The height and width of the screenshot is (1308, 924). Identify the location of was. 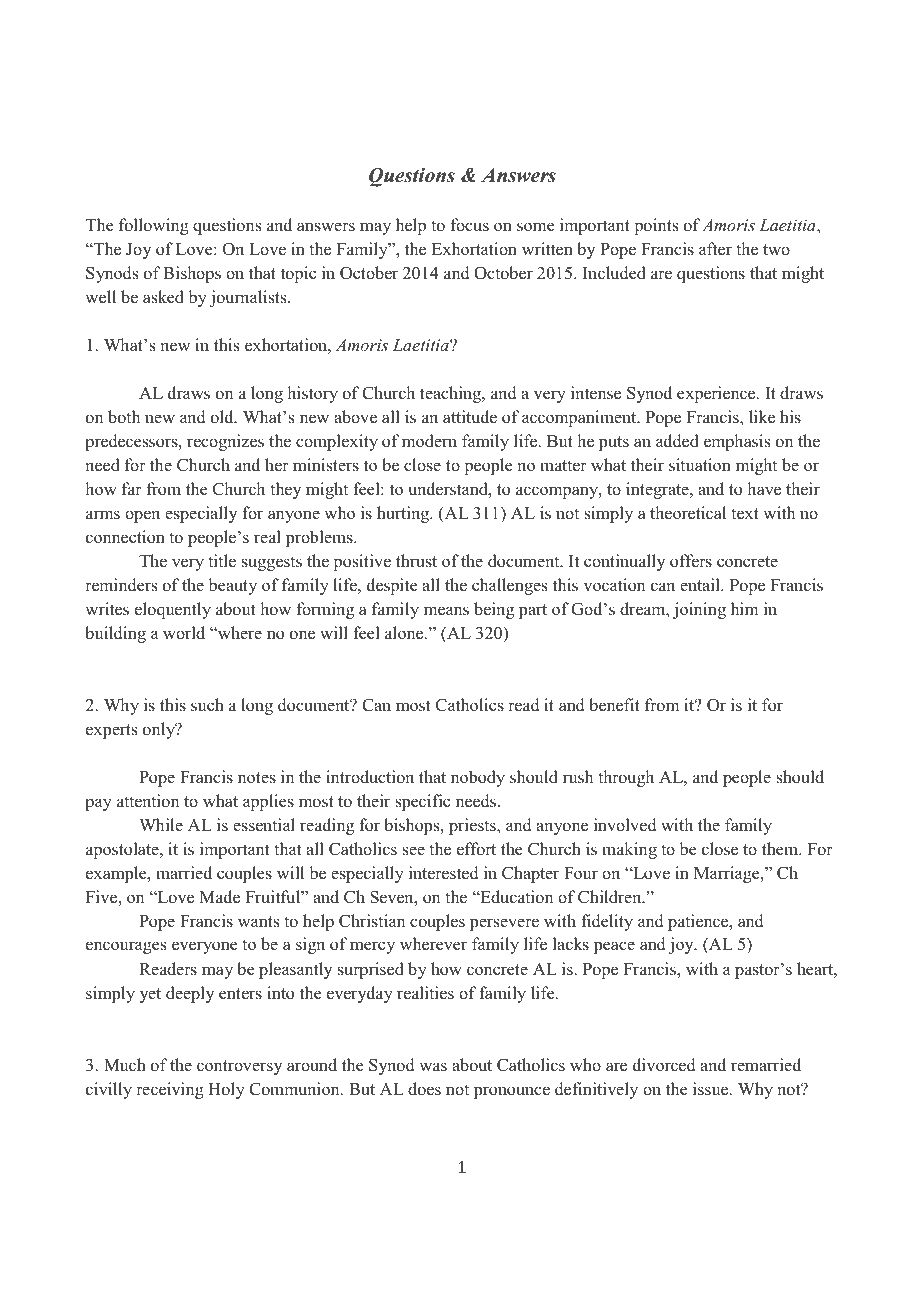
(433, 1067).
